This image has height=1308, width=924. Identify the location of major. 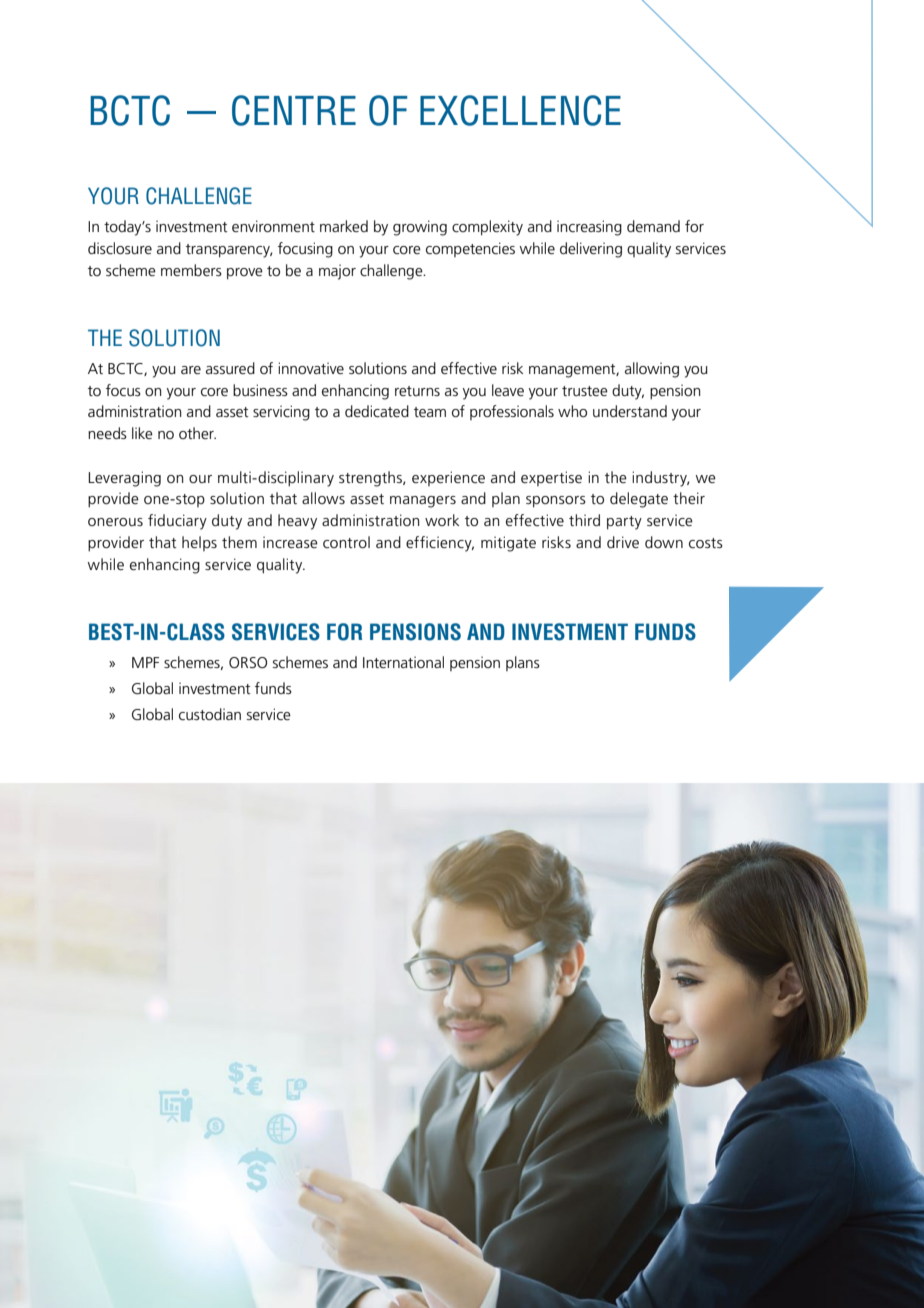
(337, 272).
